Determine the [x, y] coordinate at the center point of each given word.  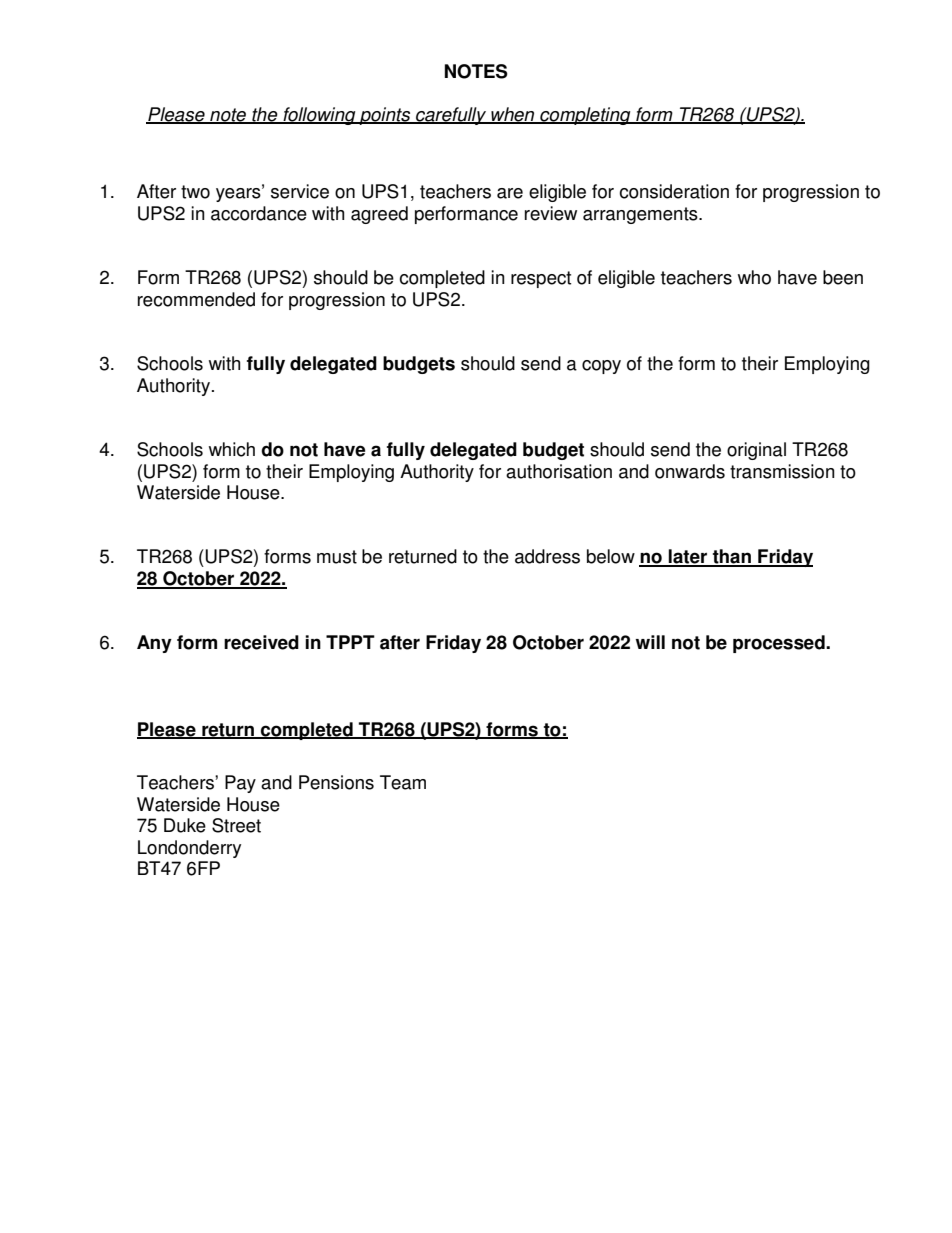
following [319, 116]
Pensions [336, 782]
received [261, 642]
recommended [196, 299]
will [650, 642]
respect [541, 279]
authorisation [559, 471]
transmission [782, 471]
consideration [674, 191]
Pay [240, 784]
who [754, 277]
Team [403, 782]
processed [780, 644]
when [513, 115]
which [232, 449]
